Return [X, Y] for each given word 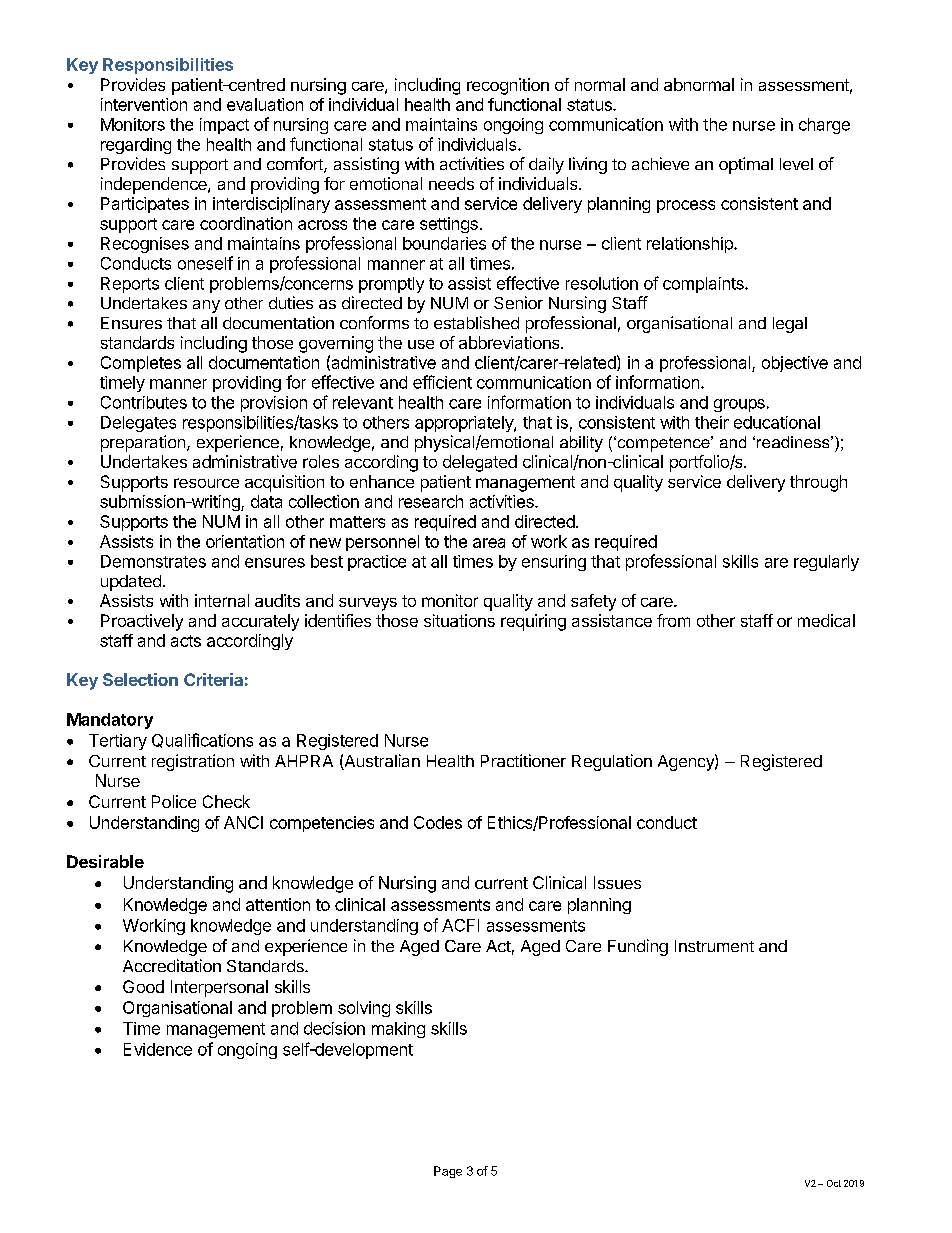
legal [790, 325]
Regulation [612, 762]
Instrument [714, 946]
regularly [826, 563]
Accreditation [172, 965]
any [206, 306]
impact [224, 126]
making [398, 1030]
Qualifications [202, 740]
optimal [746, 165]
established [476, 322]
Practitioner [523, 760]
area [489, 543]
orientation [245, 541]
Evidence [158, 1049]
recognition [508, 86]
